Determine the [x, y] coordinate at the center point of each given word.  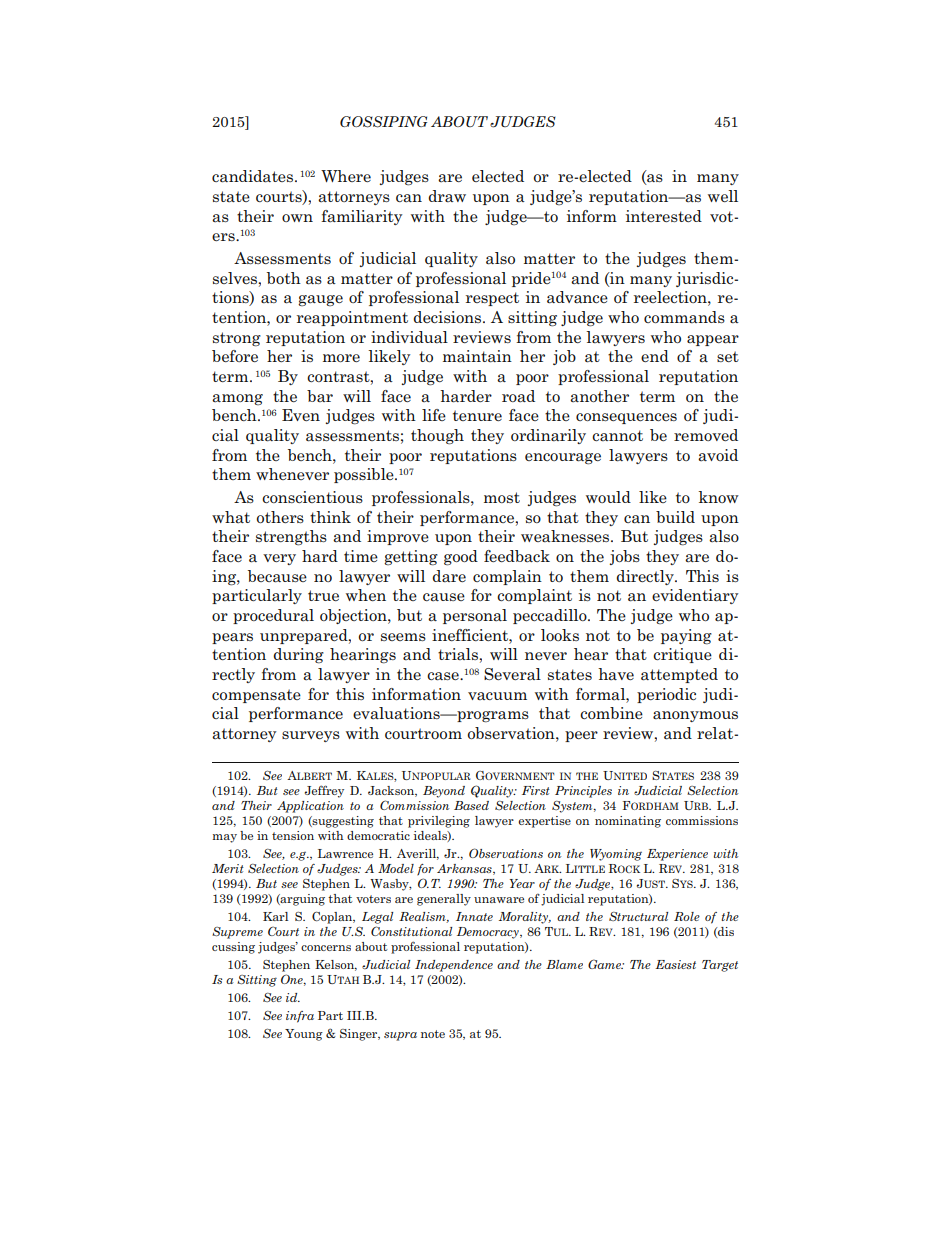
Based [471, 805]
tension [293, 835]
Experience [677, 855]
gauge [320, 300]
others [280, 517]
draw [447, 196]
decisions [448, 317]
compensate [256, 696]
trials [459, 654]
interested [664, 216]
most [502, 497]
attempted [679, 675]
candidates [254, 176]
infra [300, 1017]
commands [684, 317]
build [675, 517]
